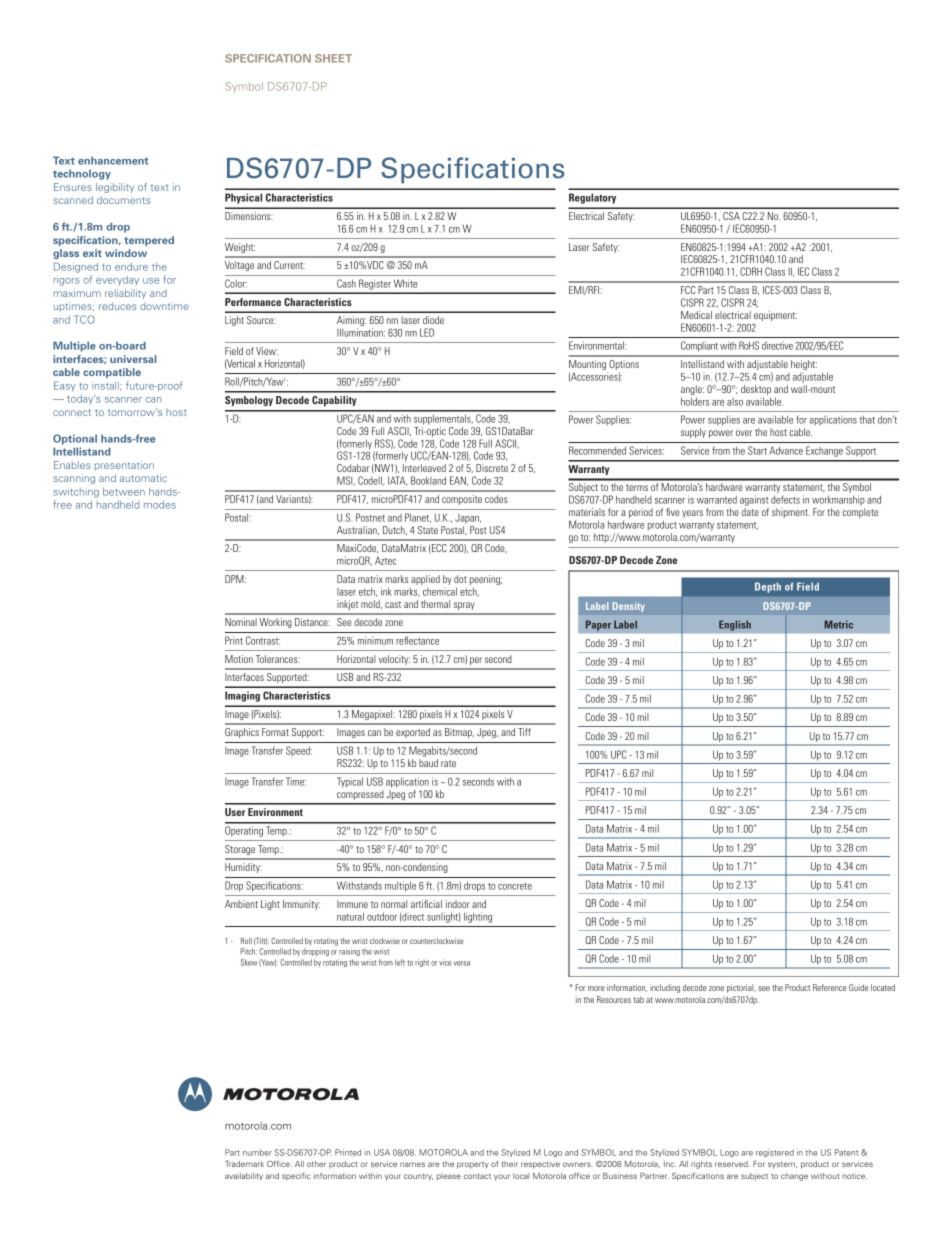 This image has width=952, height=1233. Describe the element at coordinates (244, 1164) in the image. I see `Trademark` at that location.
